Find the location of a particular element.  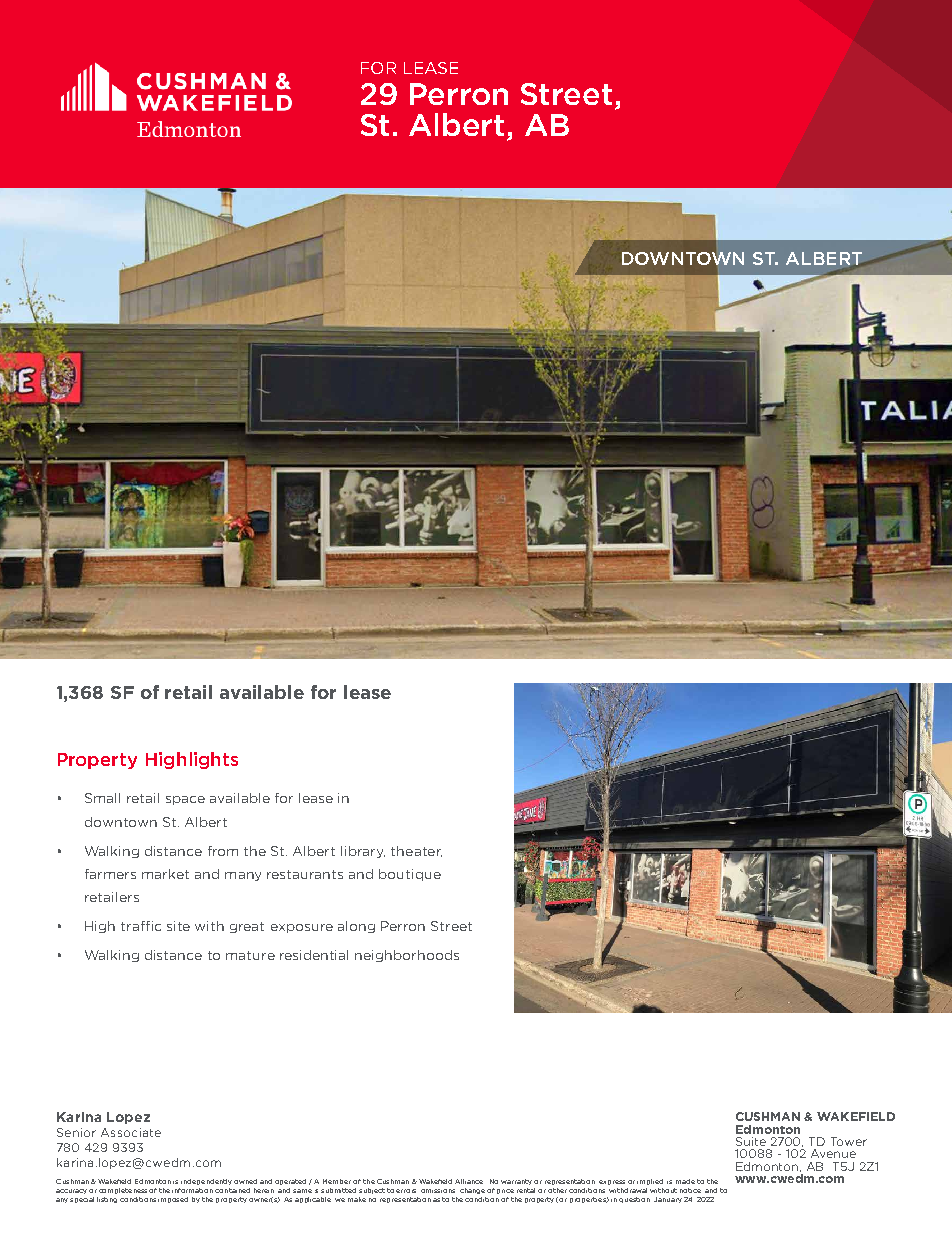

library is located at coordinates (363, 852).
